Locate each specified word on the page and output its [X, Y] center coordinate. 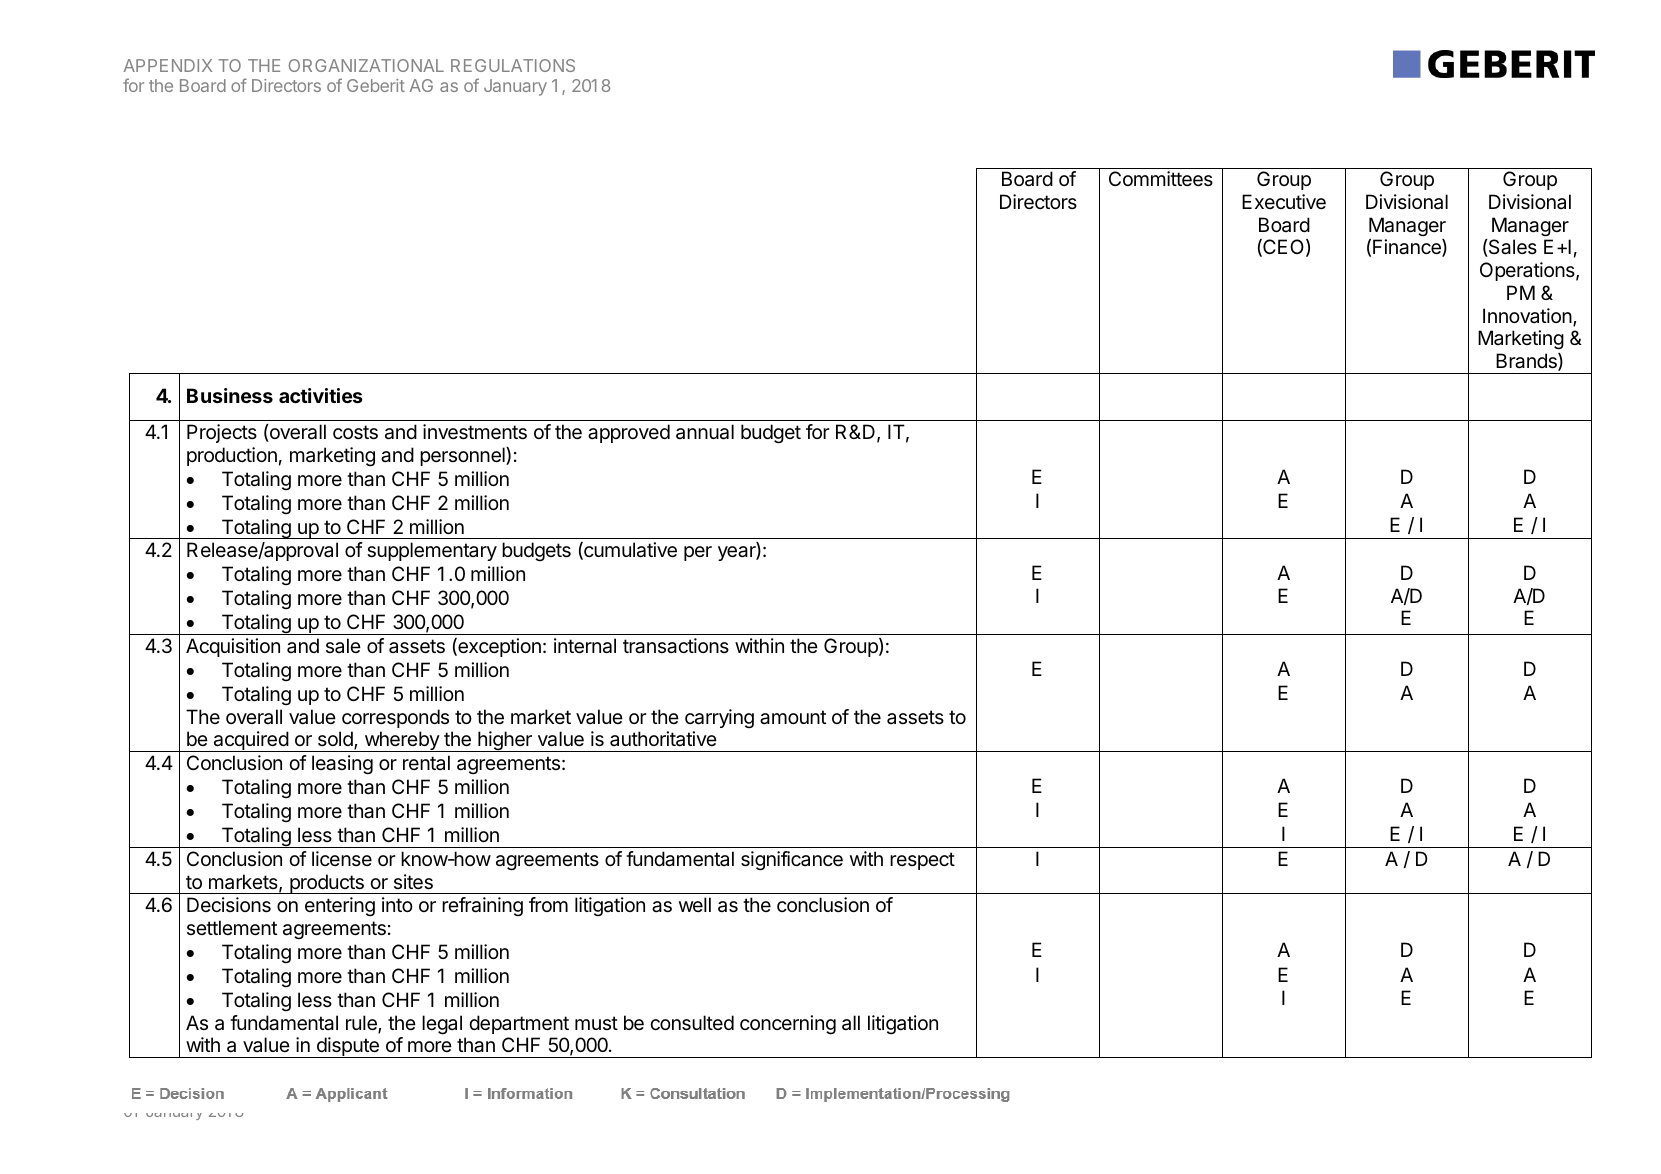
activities [321, 395]
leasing [342, 765]
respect [922, 861]
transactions [676, 646]
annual [705, 432]
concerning [788, 1025]
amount [793, 717]
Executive [1284, 202]
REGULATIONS [513, 65]
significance [792, 861]
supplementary [432, 551]
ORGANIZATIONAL [366, 65]
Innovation [1528, 317]
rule [362, 1024]
